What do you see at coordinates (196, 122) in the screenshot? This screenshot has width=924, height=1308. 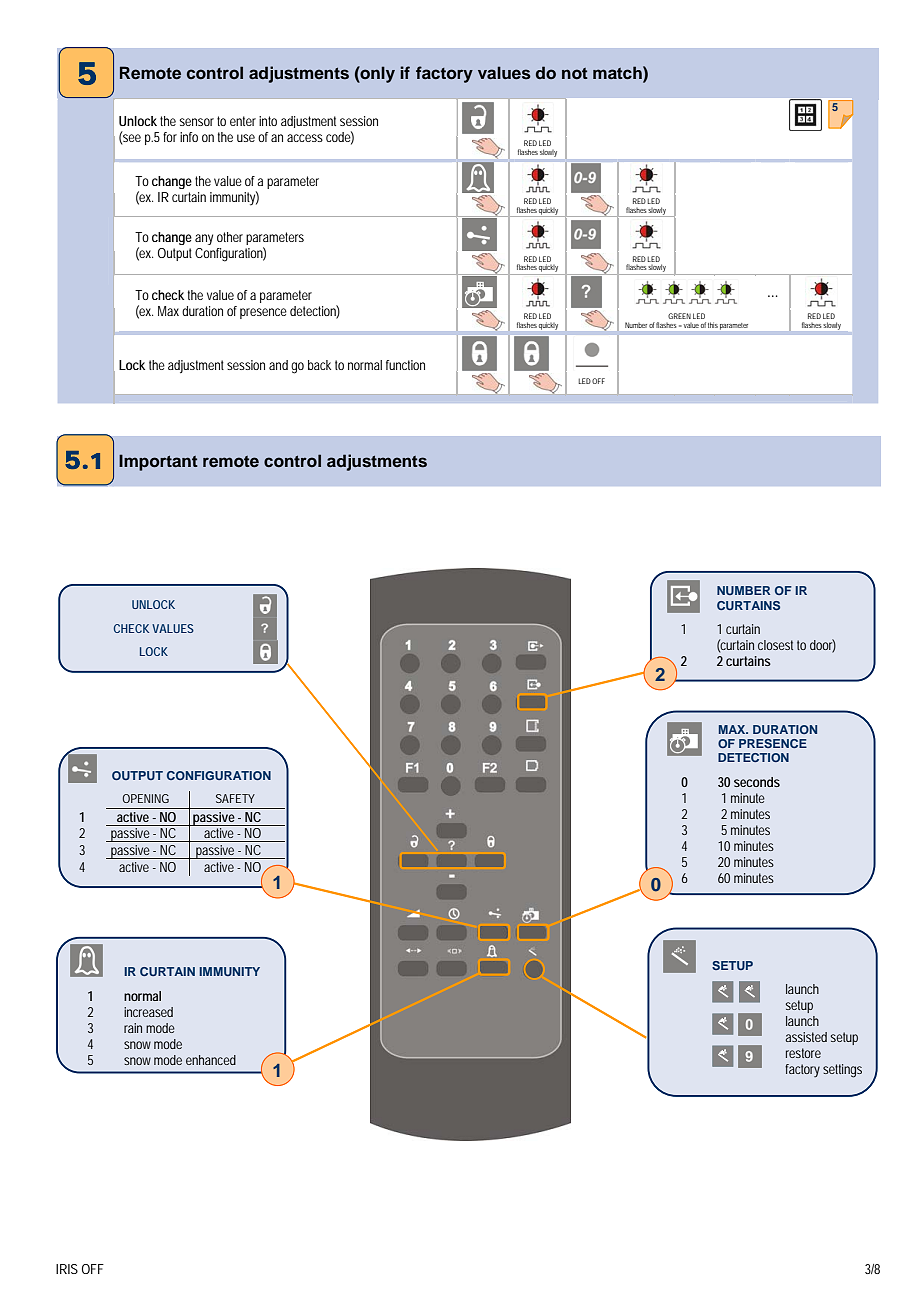 I see `sensor` at bounding box center [196, 122].
